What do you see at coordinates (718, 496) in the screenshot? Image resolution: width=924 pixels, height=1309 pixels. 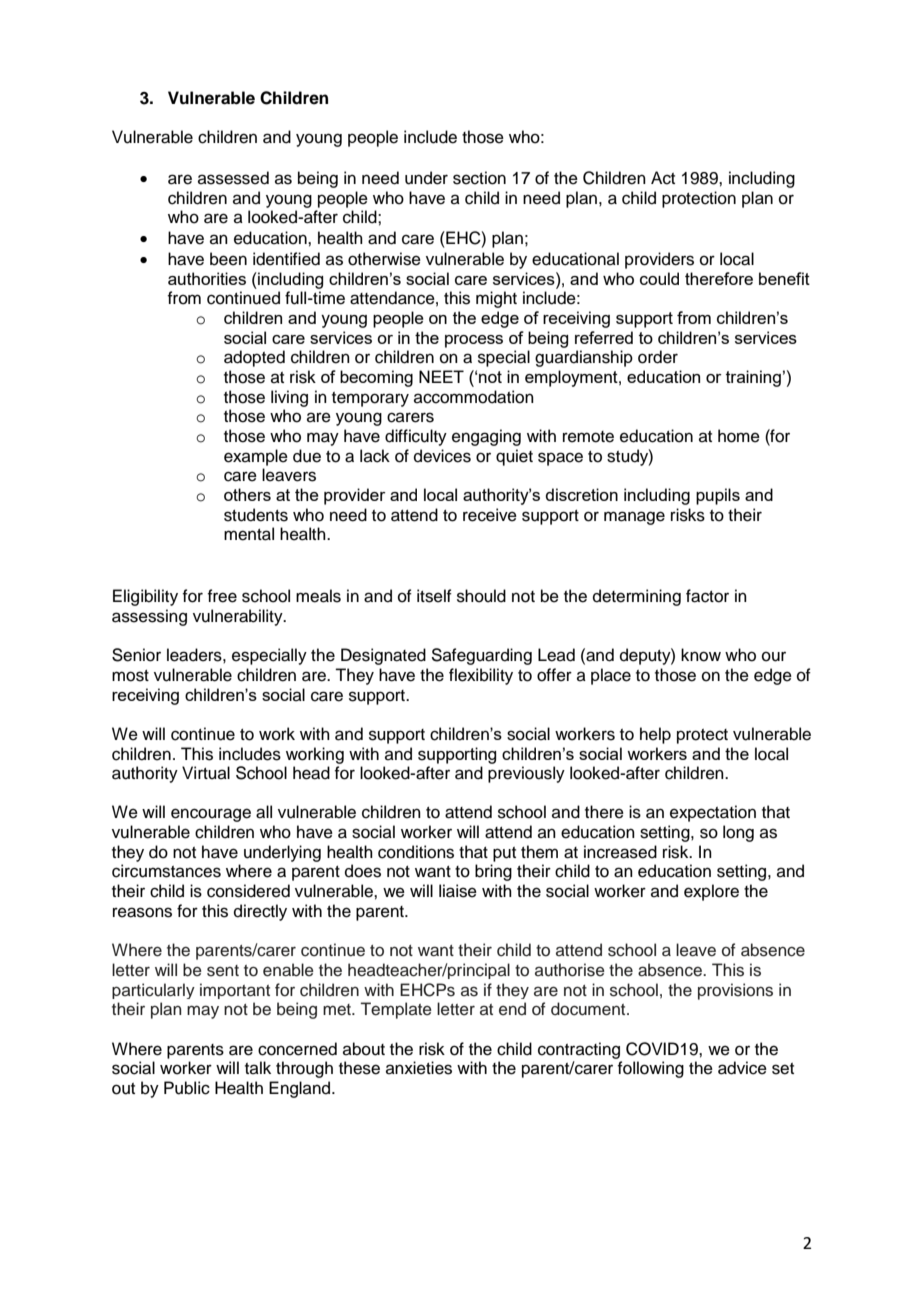 I see `pupils` at bounding box center [718, 496].
